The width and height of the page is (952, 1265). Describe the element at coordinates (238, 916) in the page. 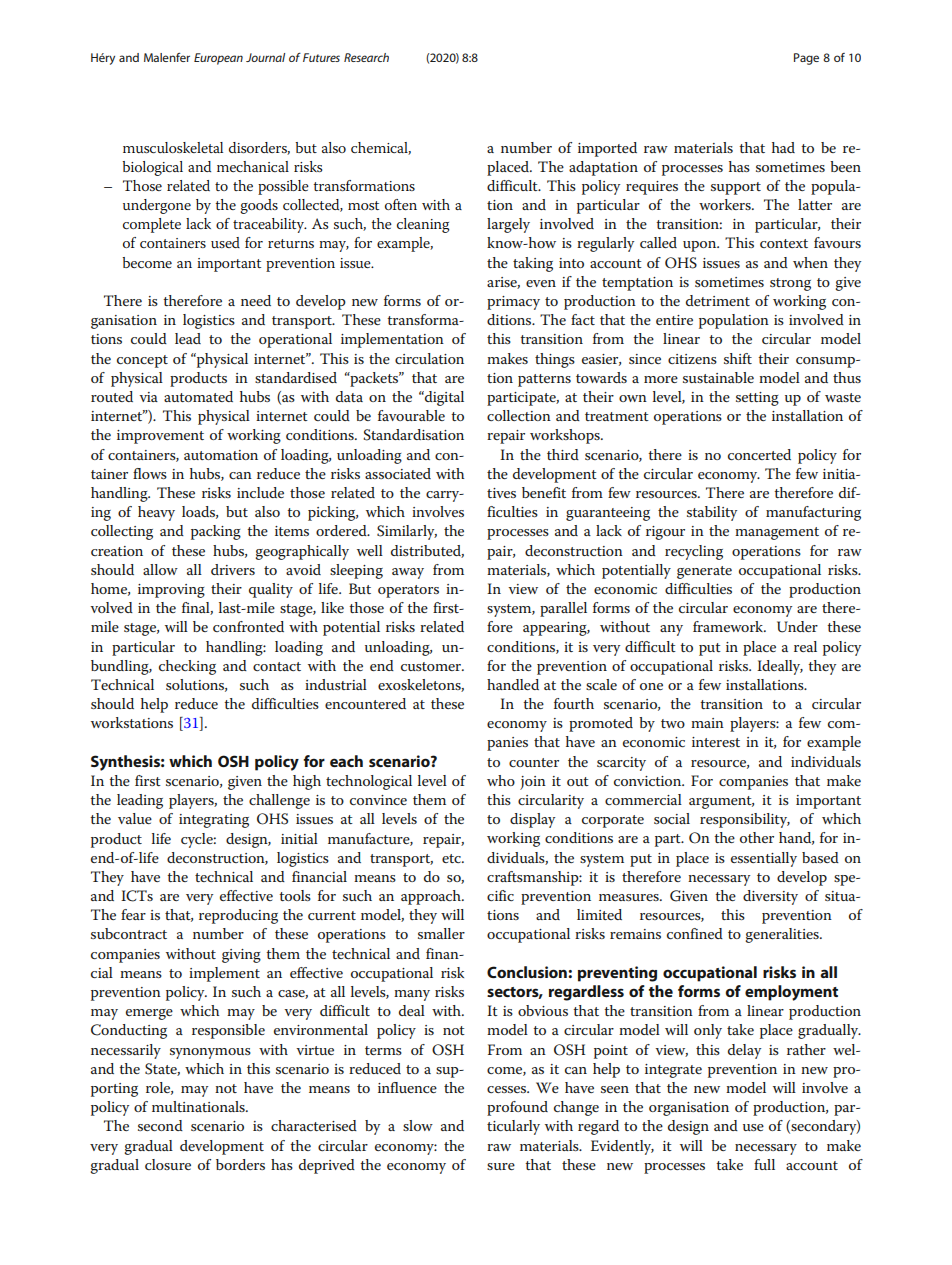

I see `reproducing` at that location.
